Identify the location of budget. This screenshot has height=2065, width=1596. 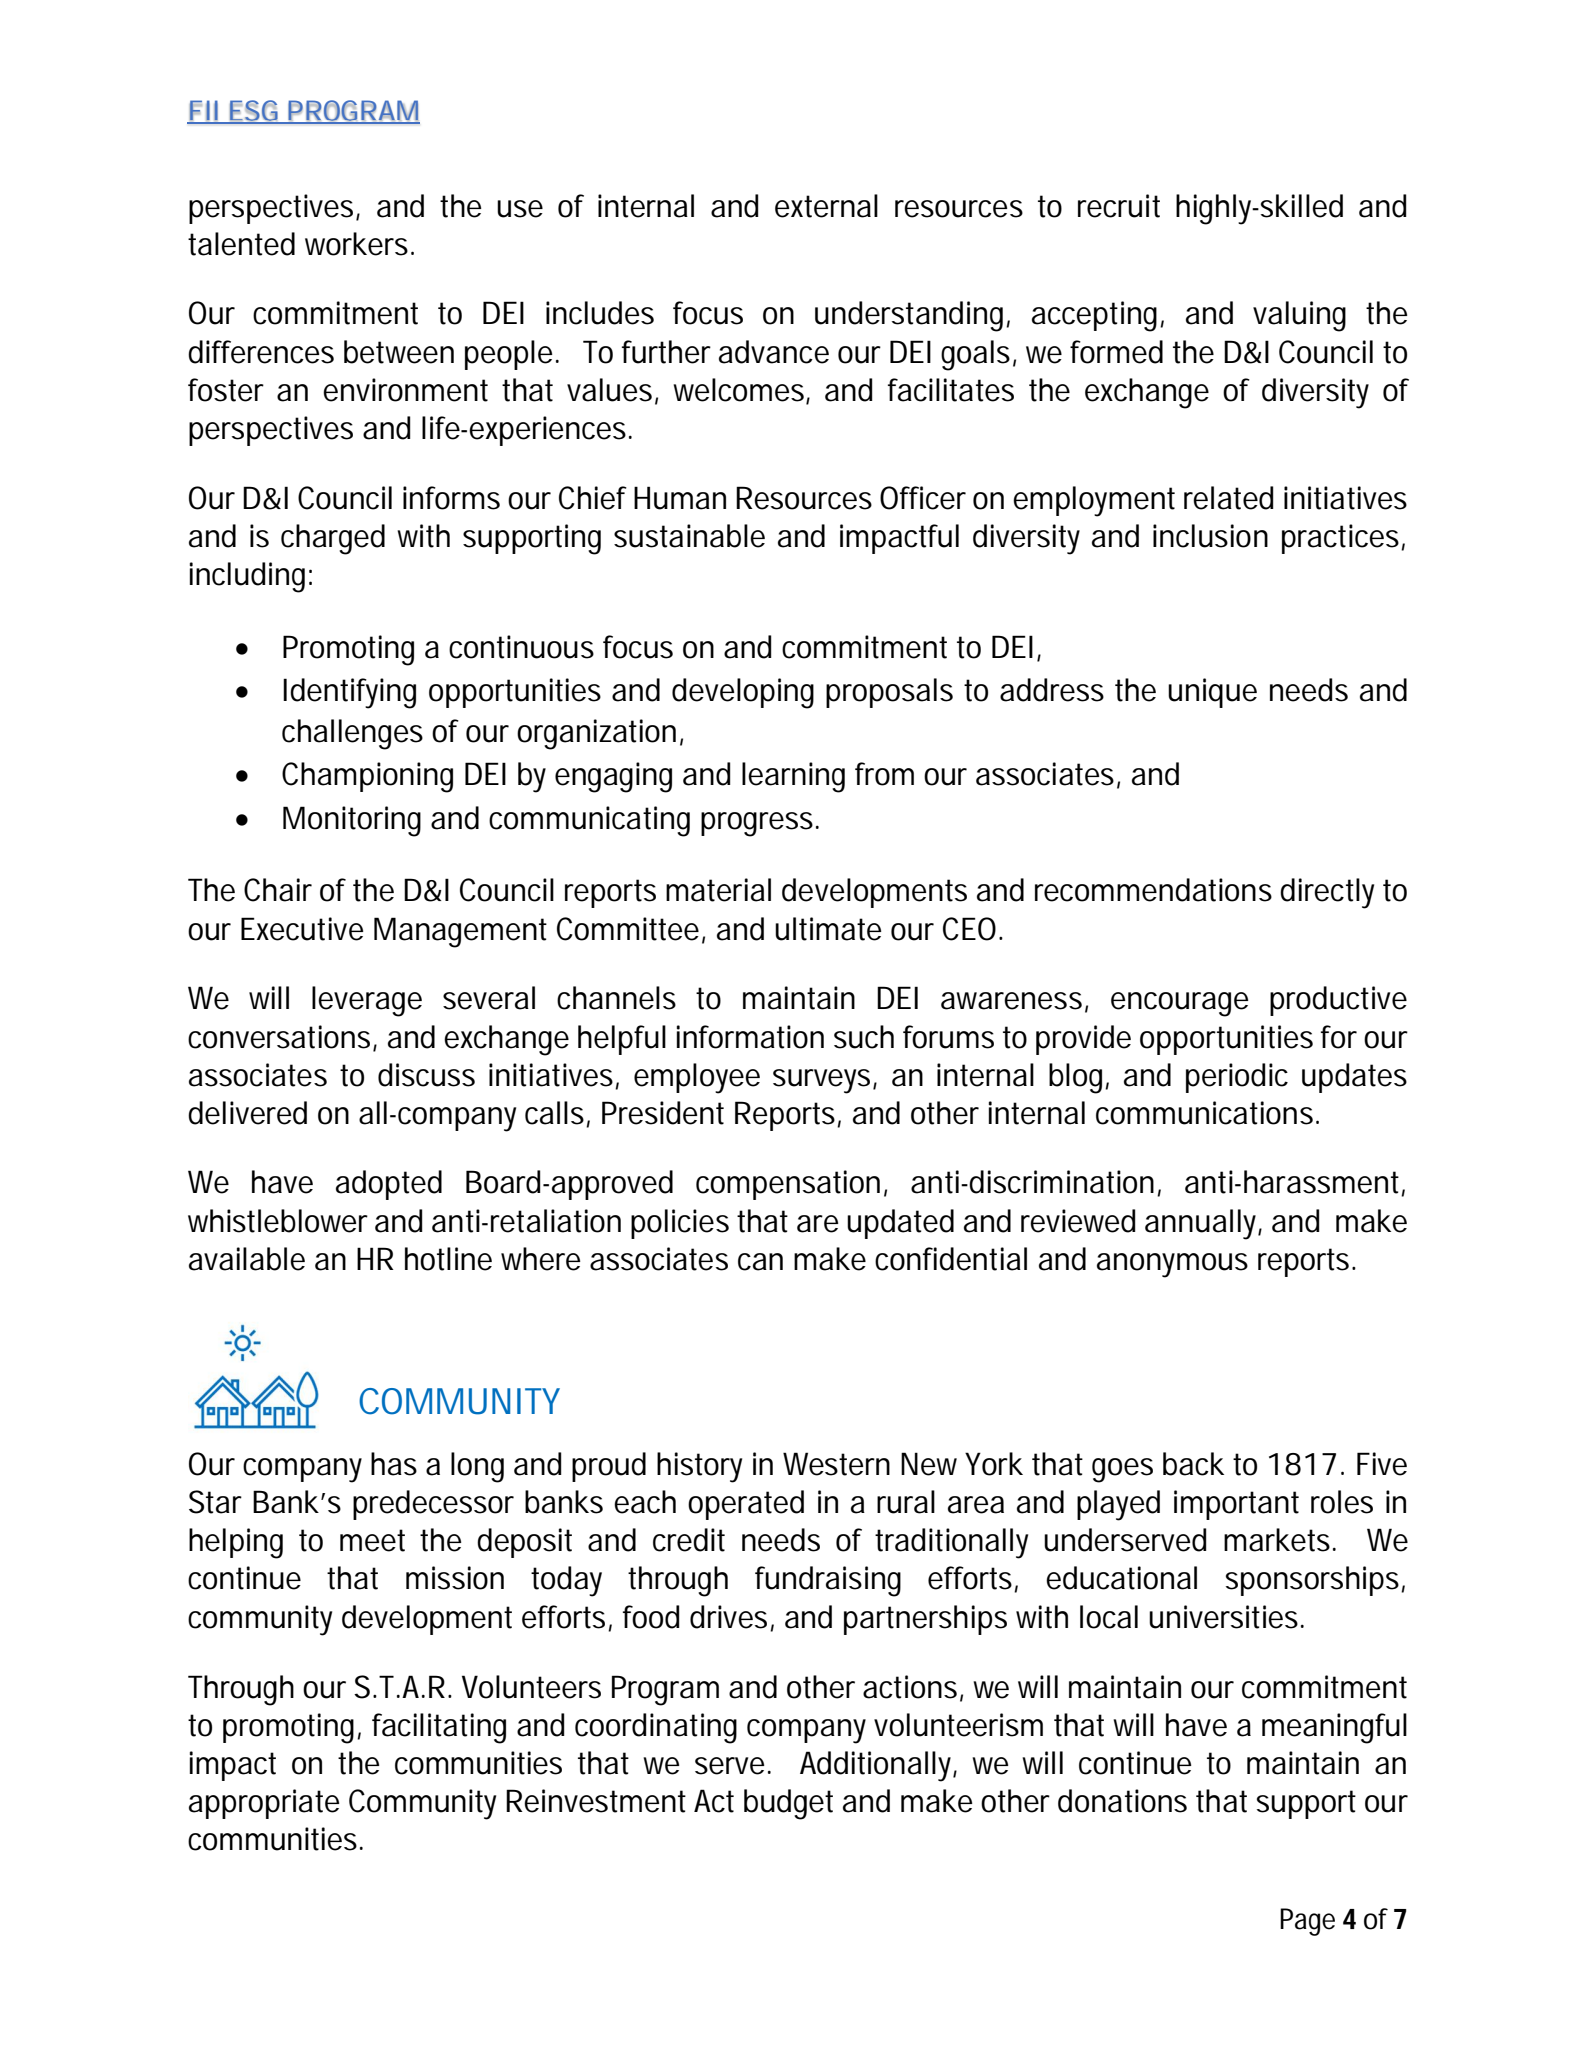
(788, 1804).
